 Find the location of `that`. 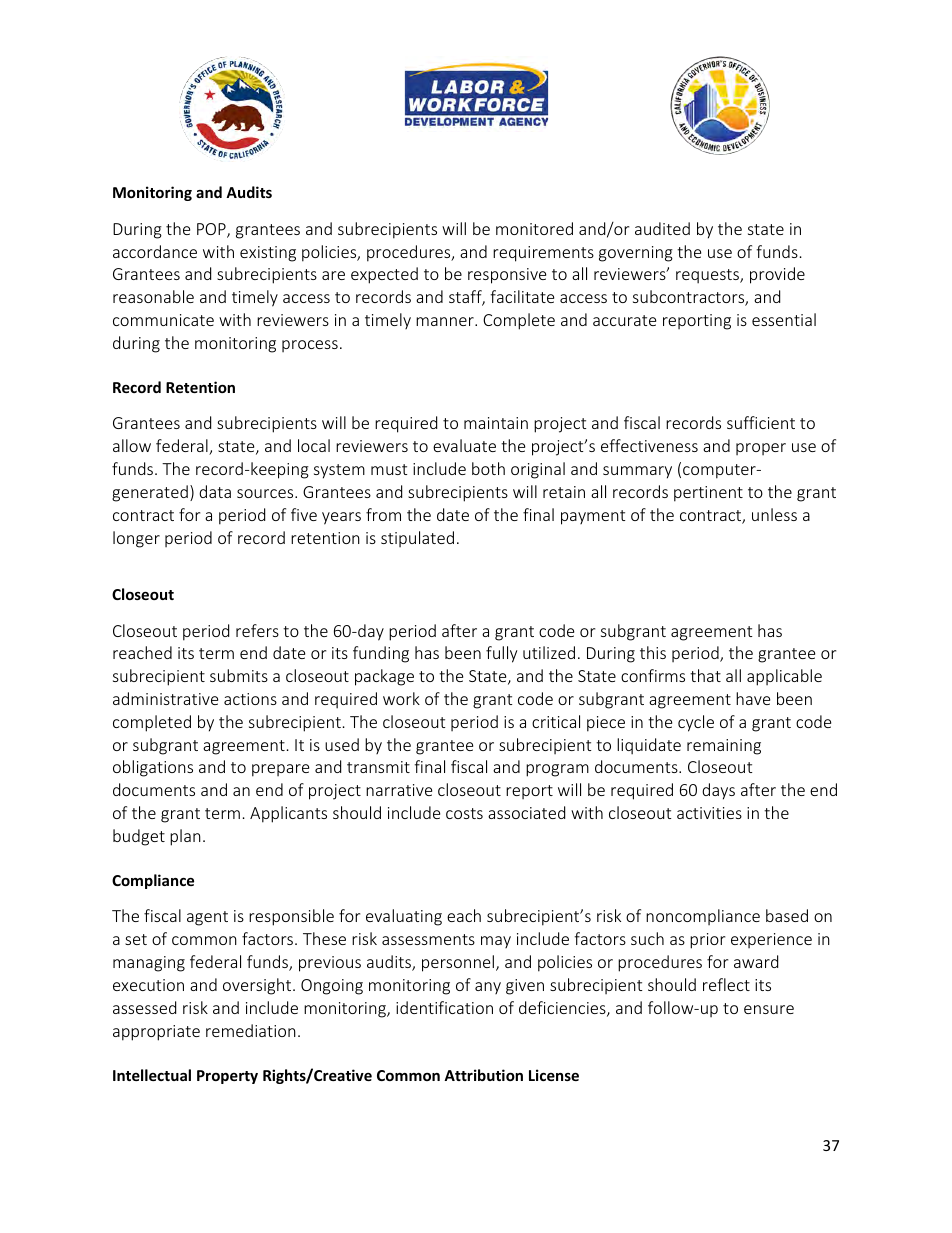

that is located at coordinates (705, 675).
